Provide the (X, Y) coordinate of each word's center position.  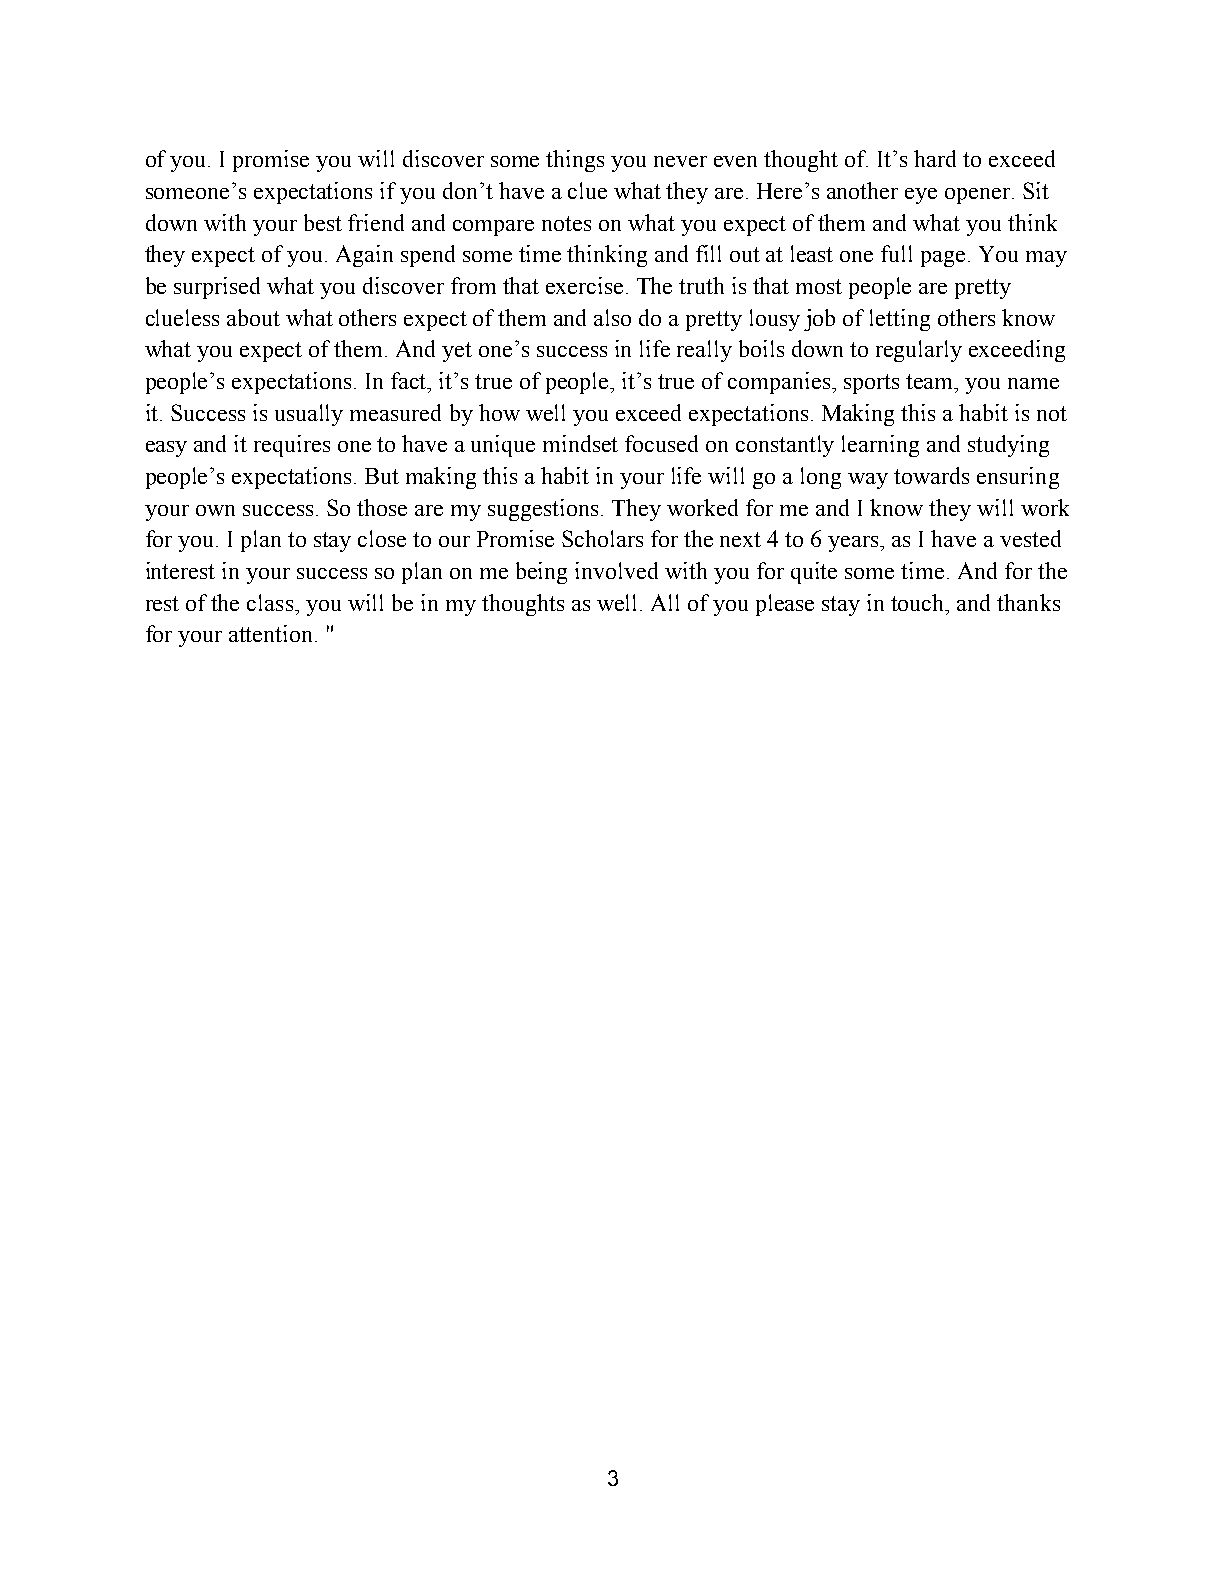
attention (272, 633)
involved (616, 570)
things (575, 161)
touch (919, 602)
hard (935, 158)
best (323, 222)
